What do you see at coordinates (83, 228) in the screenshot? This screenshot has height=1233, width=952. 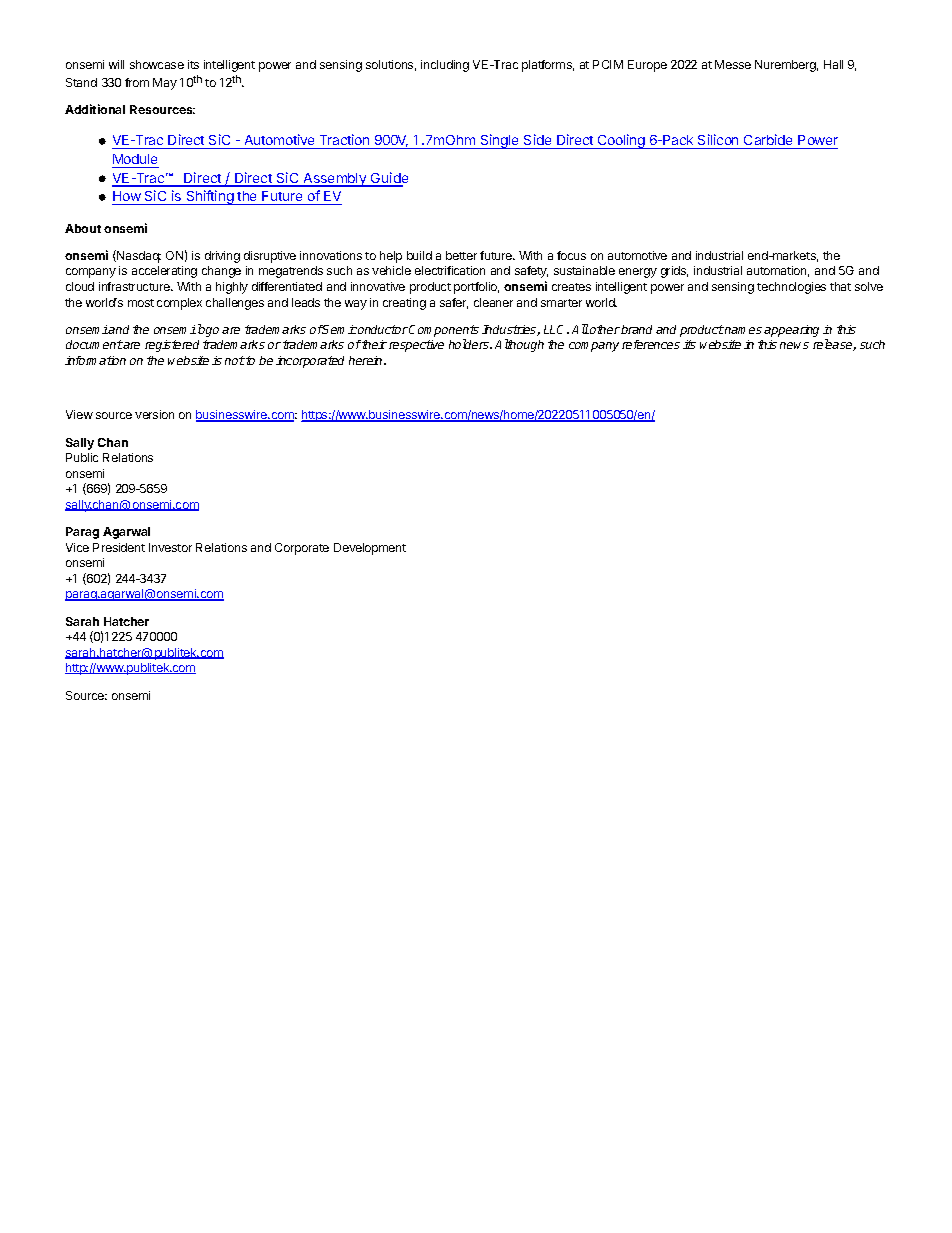 I see `About` at bounding box center [83, 228].
